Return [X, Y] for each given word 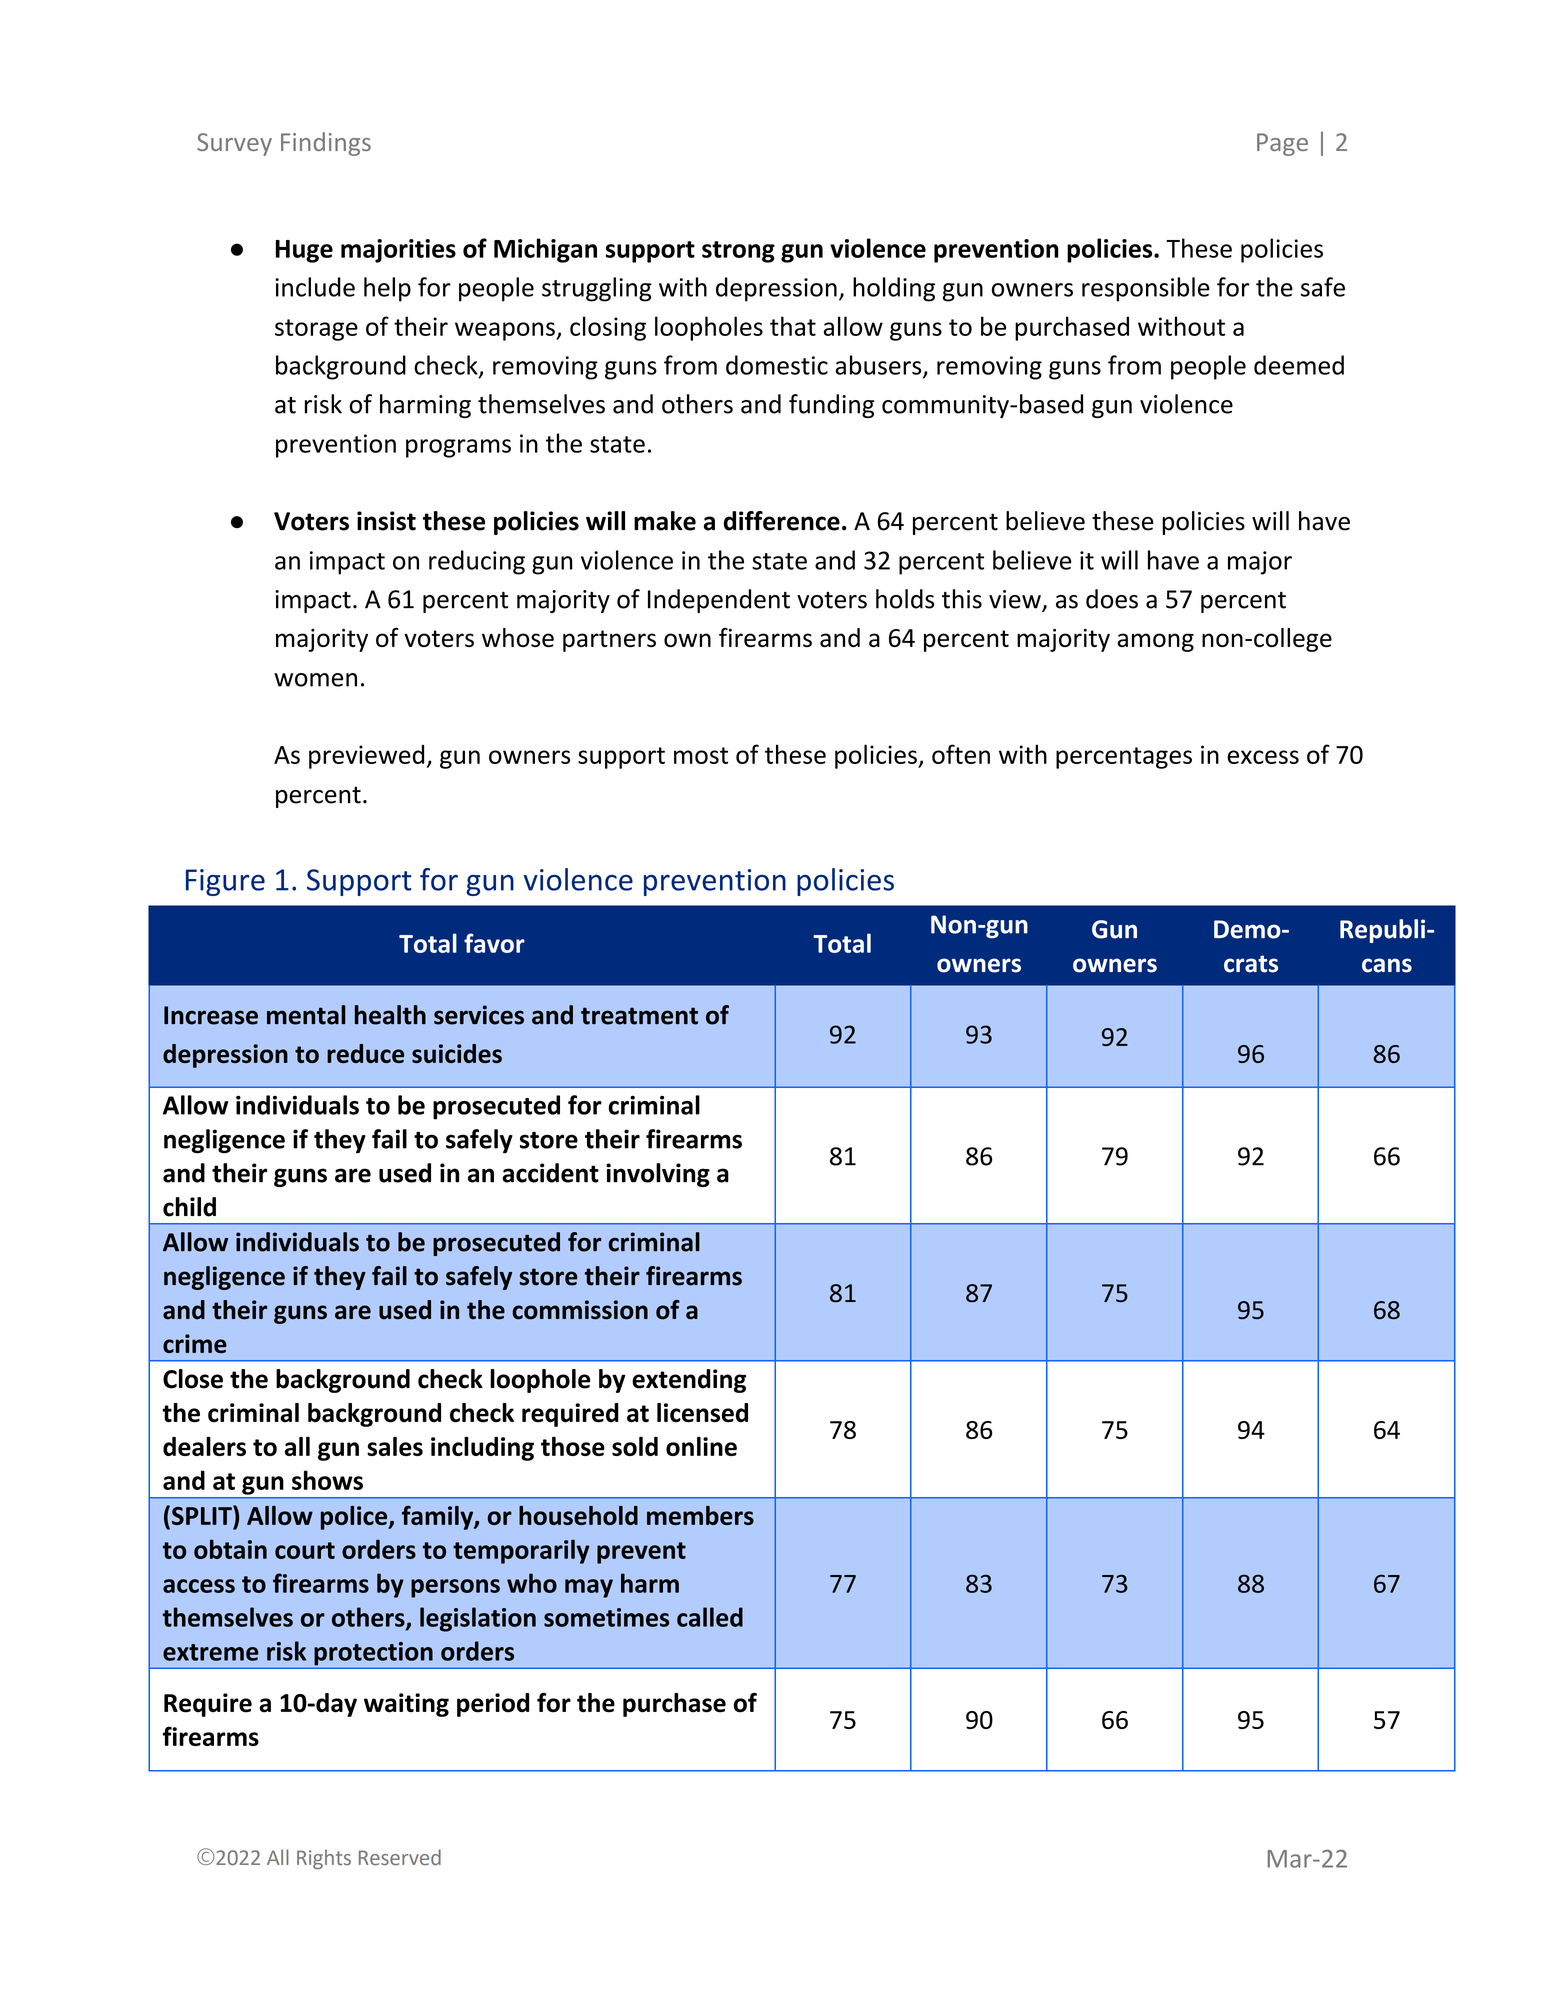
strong [738, 252]
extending [689, 1381]
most [701, 755]
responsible [1146, 289]
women [315, 680]
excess [1263, 757]
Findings [326, 144]
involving [658, 1175]
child [189, 1207]
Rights [324, 1859]
